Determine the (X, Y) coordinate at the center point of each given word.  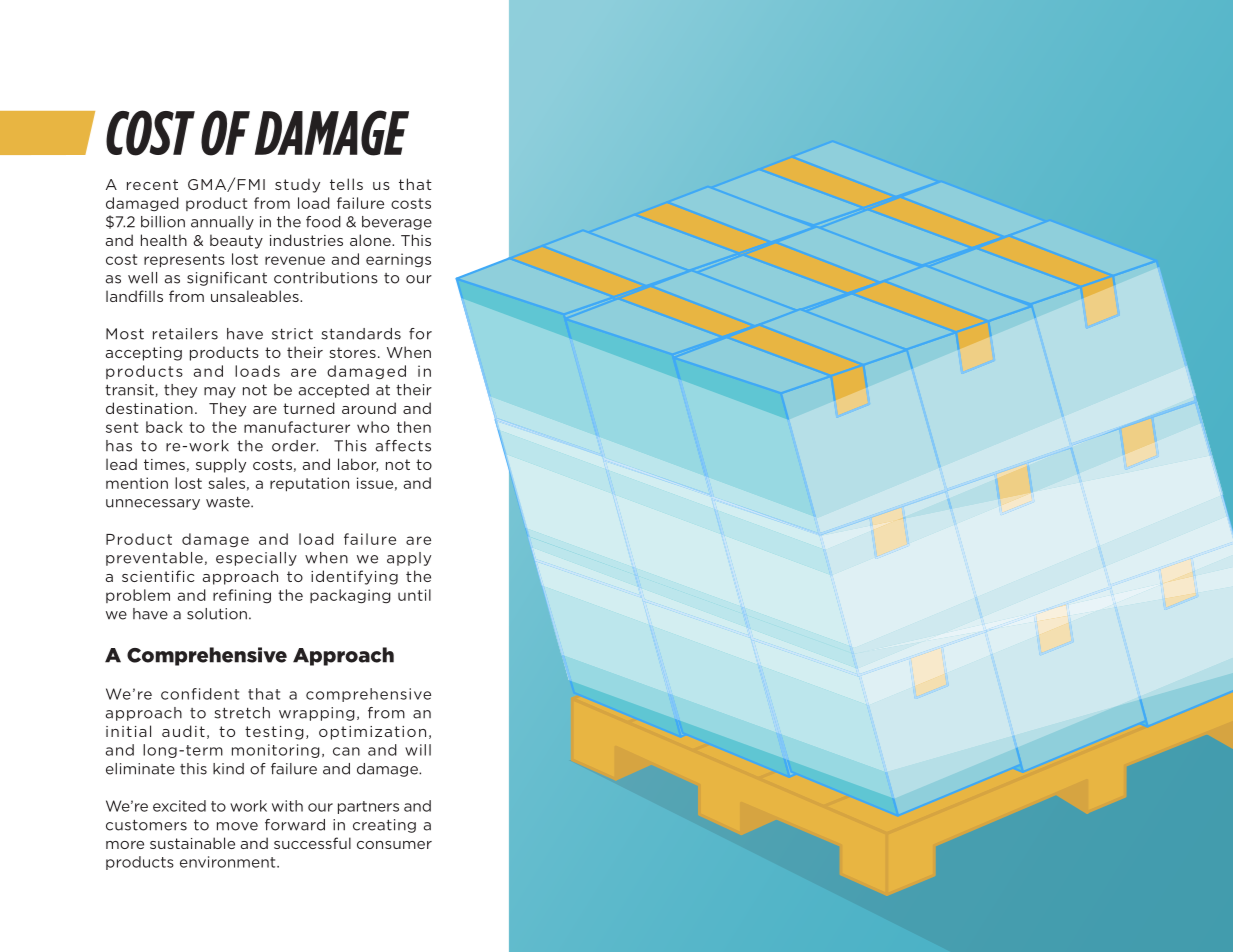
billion (163, 222)
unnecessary (153, 504)
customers (146, 825)
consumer (394, 845)
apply (409, 559)
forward (295, 825)
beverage (397, 223)
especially (256, 559)
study (297, 185)
